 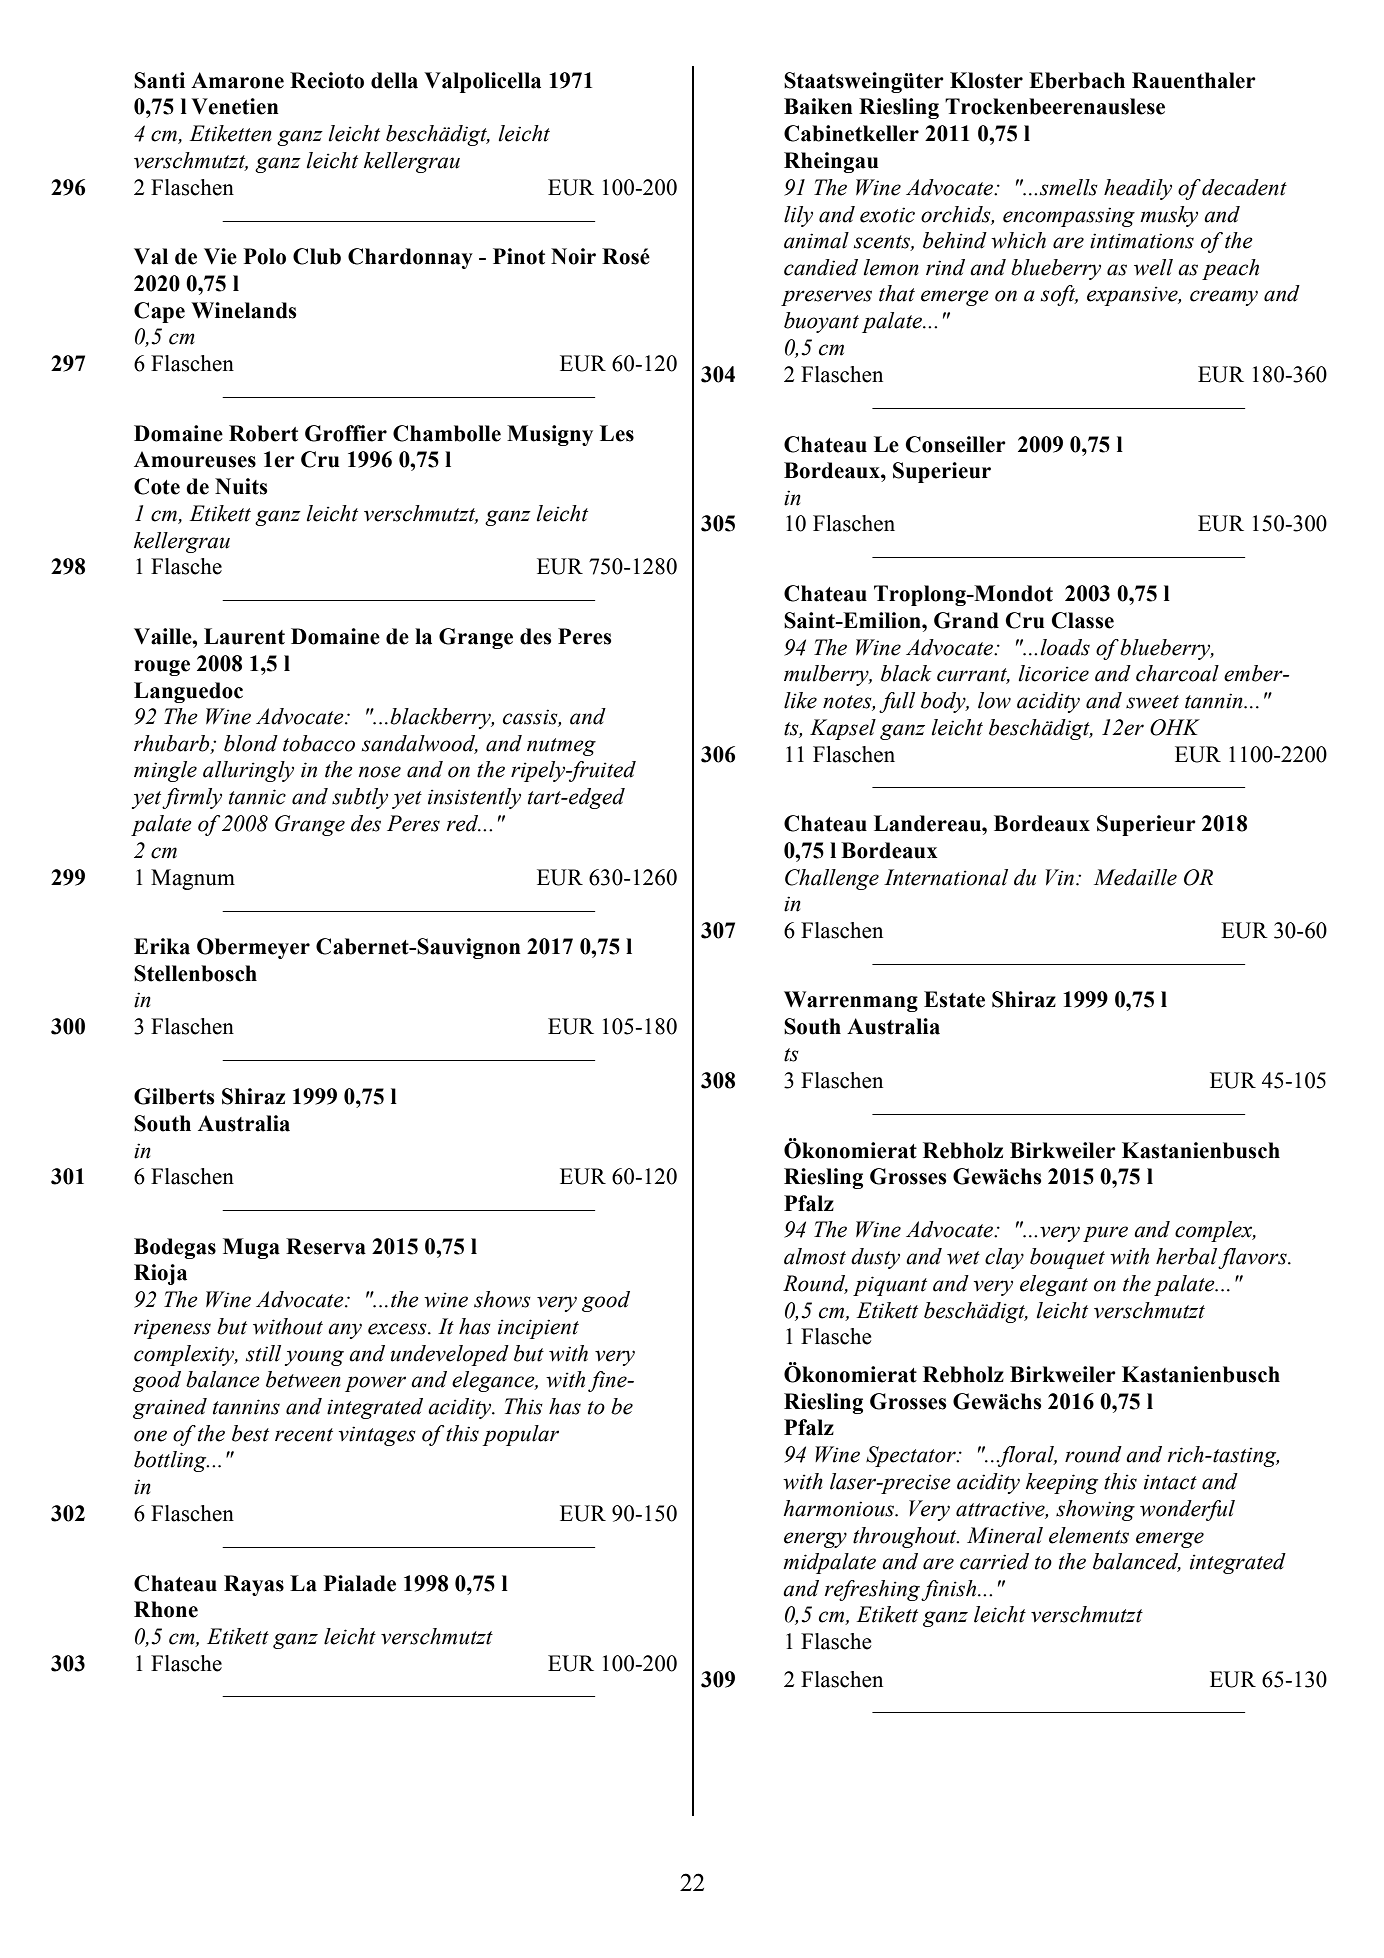 What do you see at coordinates (1069, 187) in the image?
I see `smells` at bounding box center [1069, 187].
